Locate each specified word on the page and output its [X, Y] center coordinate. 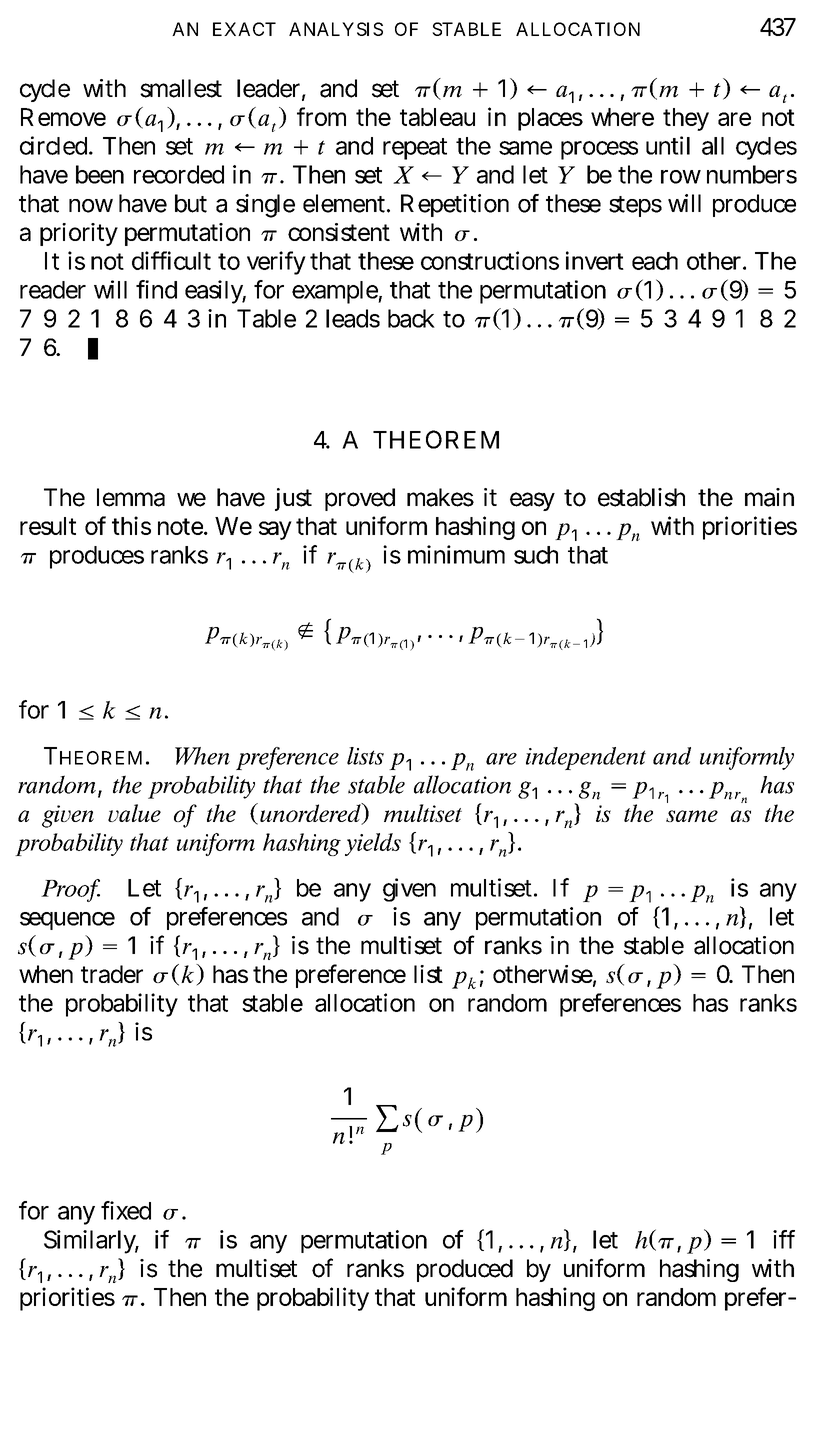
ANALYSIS [336, 29]
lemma [131, 497]
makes [440, 497]
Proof [70, 890]
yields [373, 844]
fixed [126, 1210]
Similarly [91, 1242]
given [409, 890]
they [686, 119]
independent [586, 758]
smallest [181, 88]
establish [641, 497]
